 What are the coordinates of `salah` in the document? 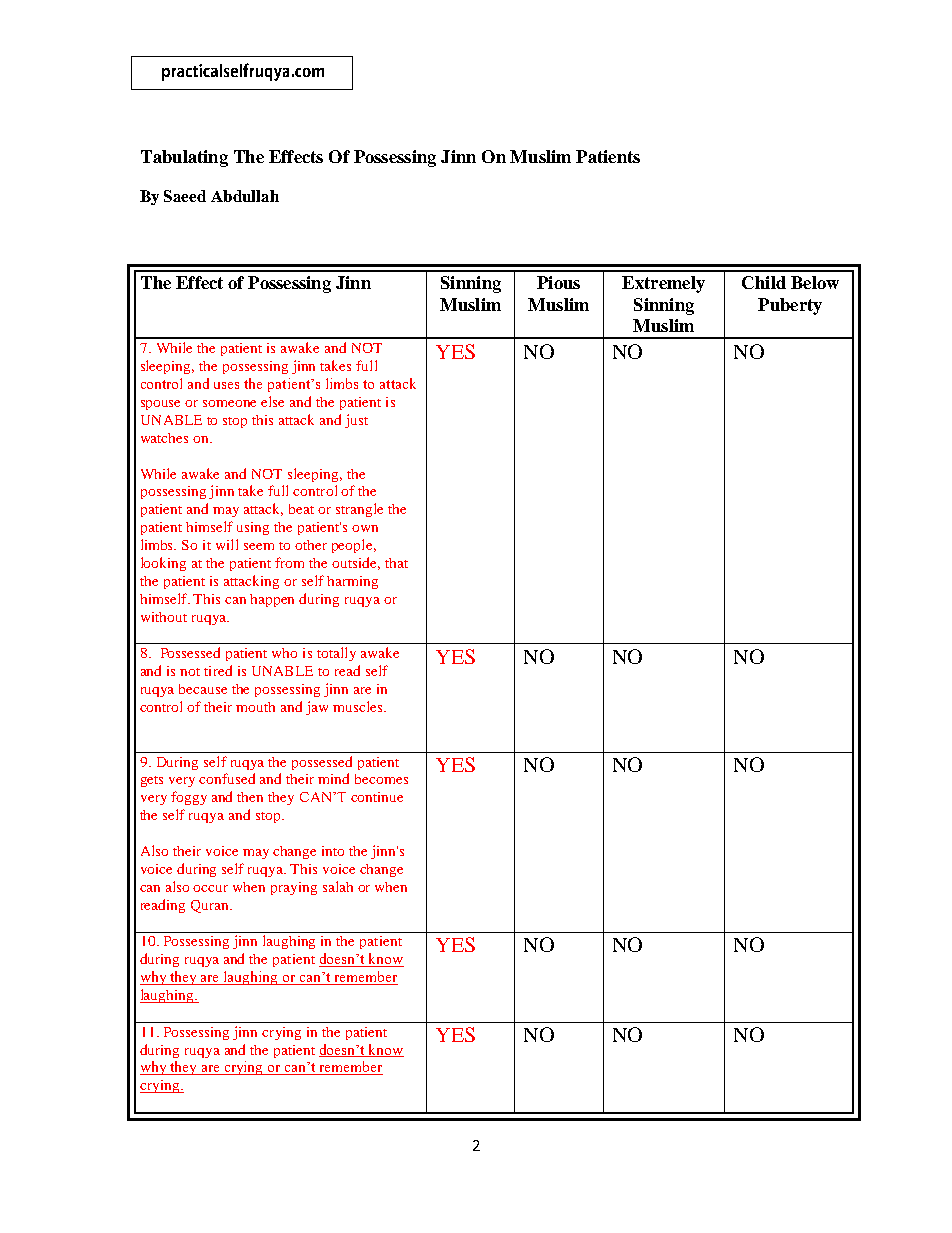 It's located at (338, 886).
